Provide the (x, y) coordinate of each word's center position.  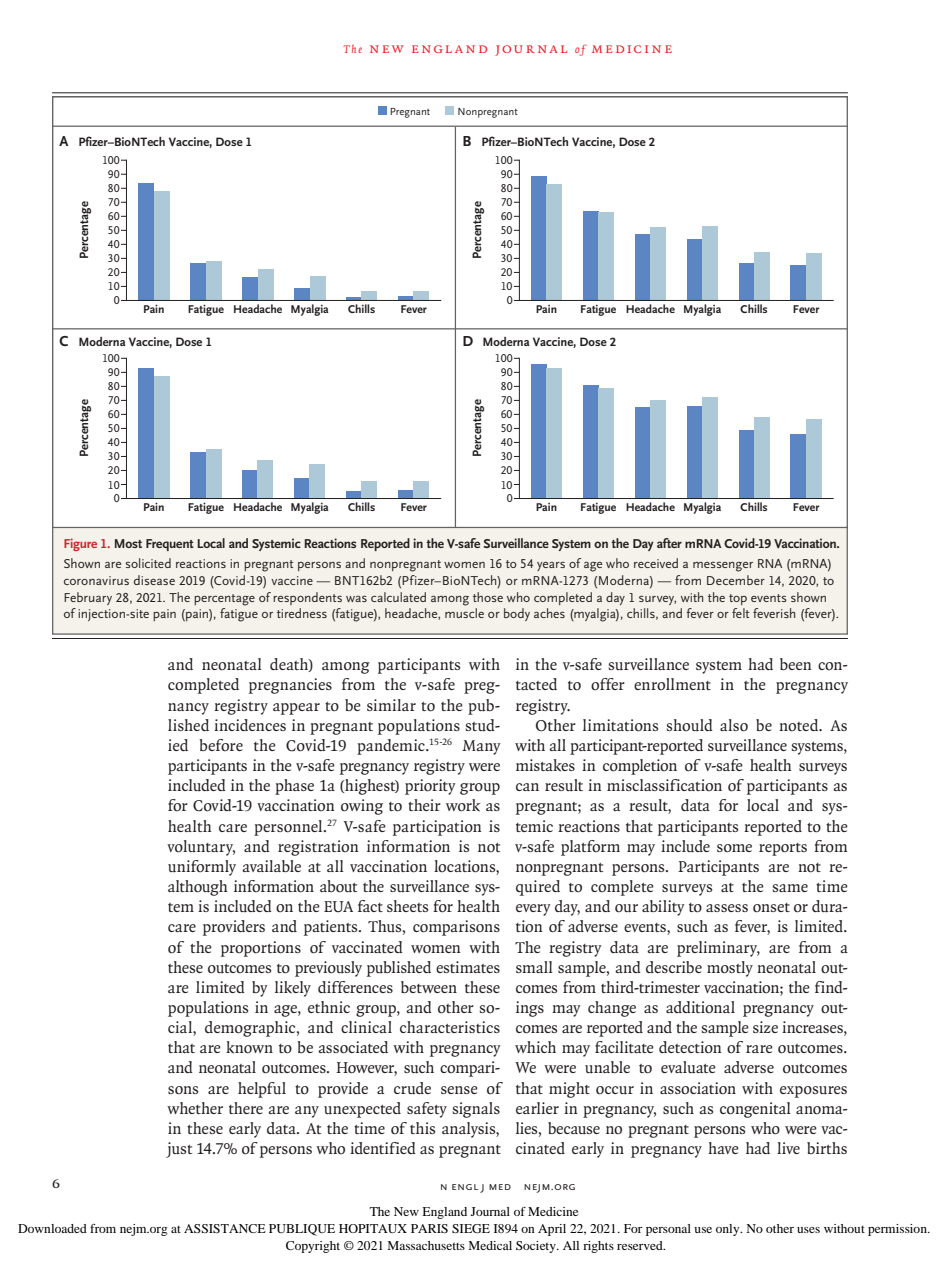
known (249, 1047)
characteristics (450, 1027)
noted (800, 725)
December (736, 580)
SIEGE (471, 1228)
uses (808, 1230)
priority (430, 787)
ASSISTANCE (225, 1228)
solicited (148, 563)
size (765, 1027)
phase (294, 787)
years (551, 566)
